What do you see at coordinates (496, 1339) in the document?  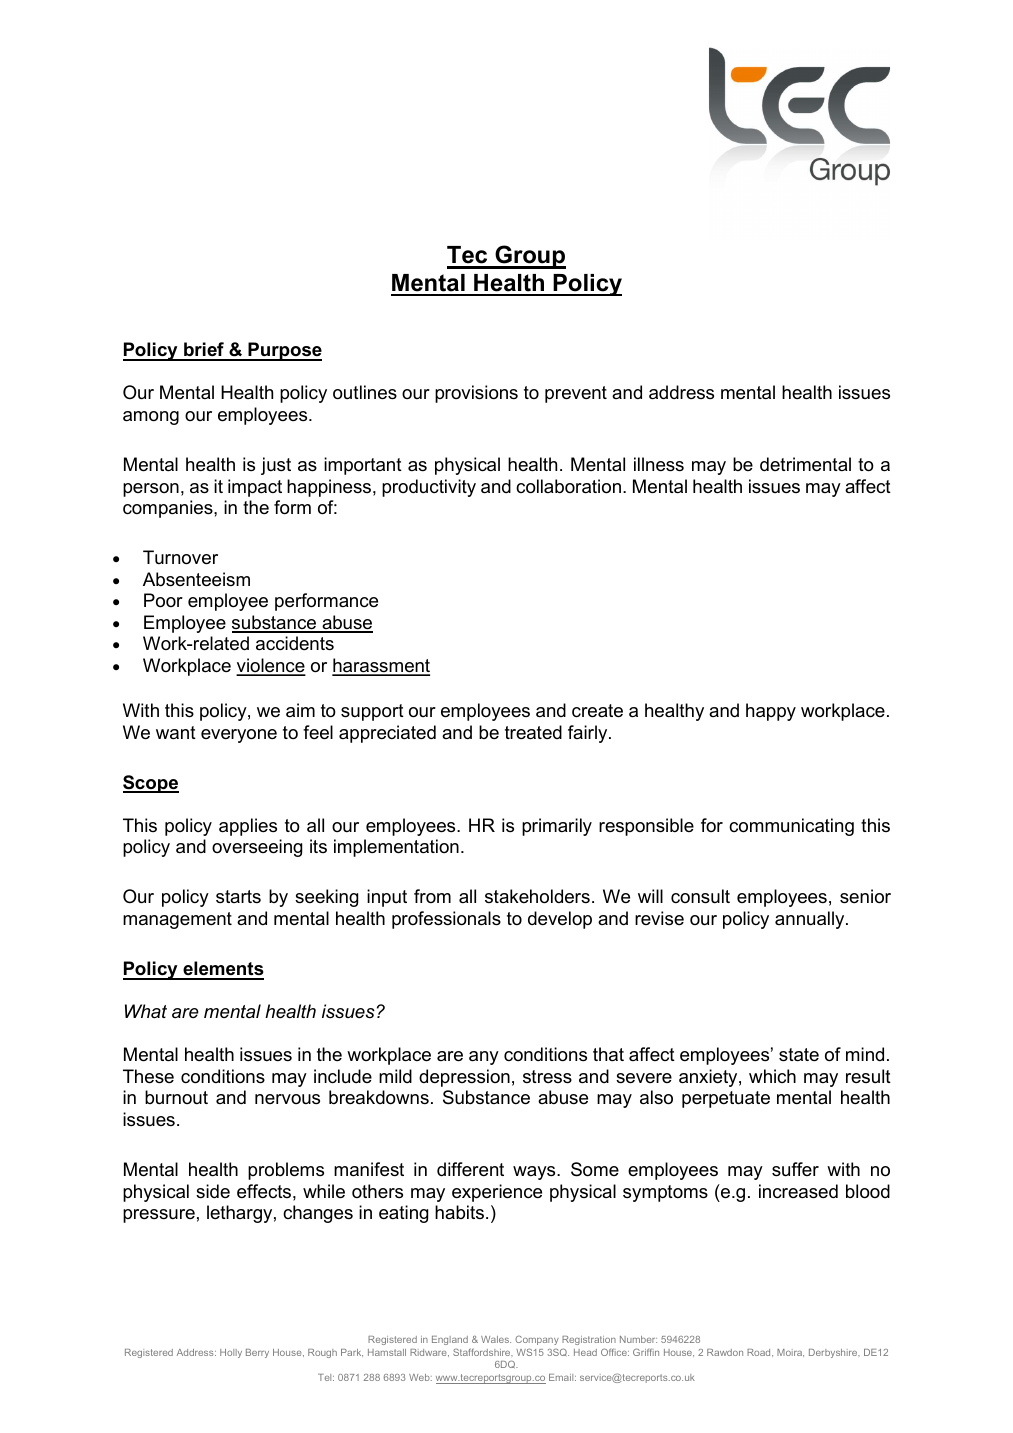 I see `Wales` at bounding box center [496, 1339].
